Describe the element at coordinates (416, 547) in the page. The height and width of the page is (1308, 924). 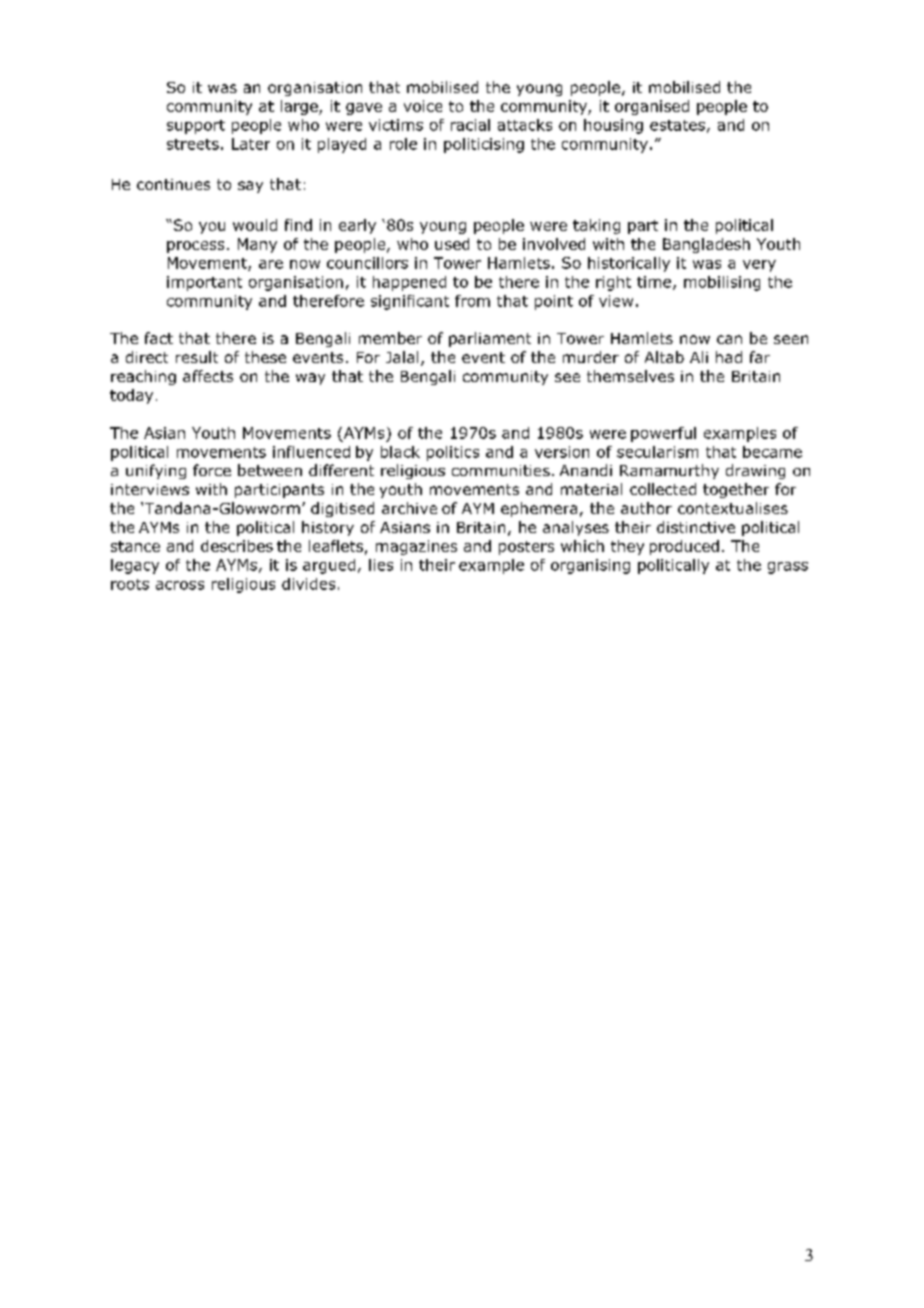
I see `magazines` at that location.
